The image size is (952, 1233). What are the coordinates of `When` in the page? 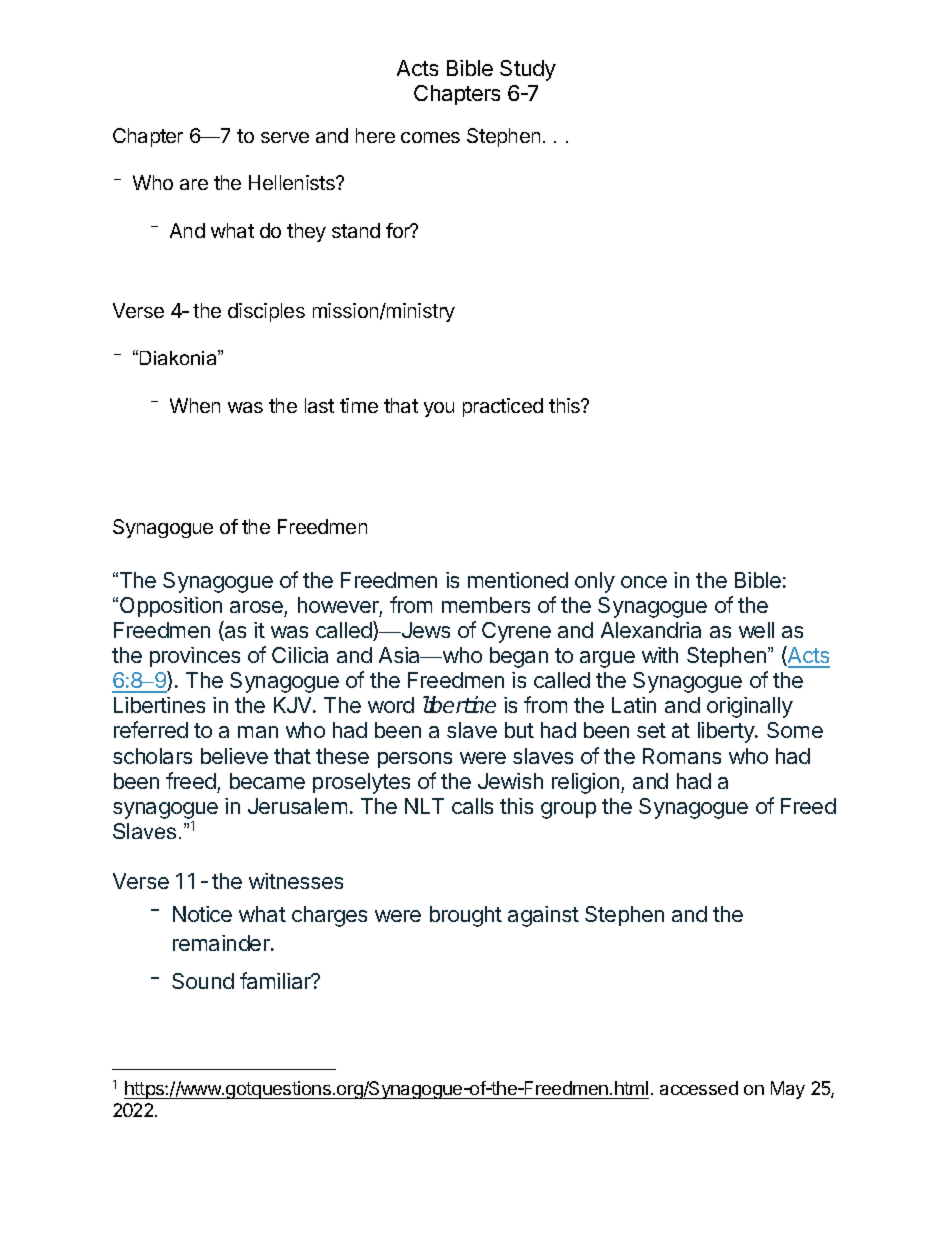 It's located at (195, 405).
